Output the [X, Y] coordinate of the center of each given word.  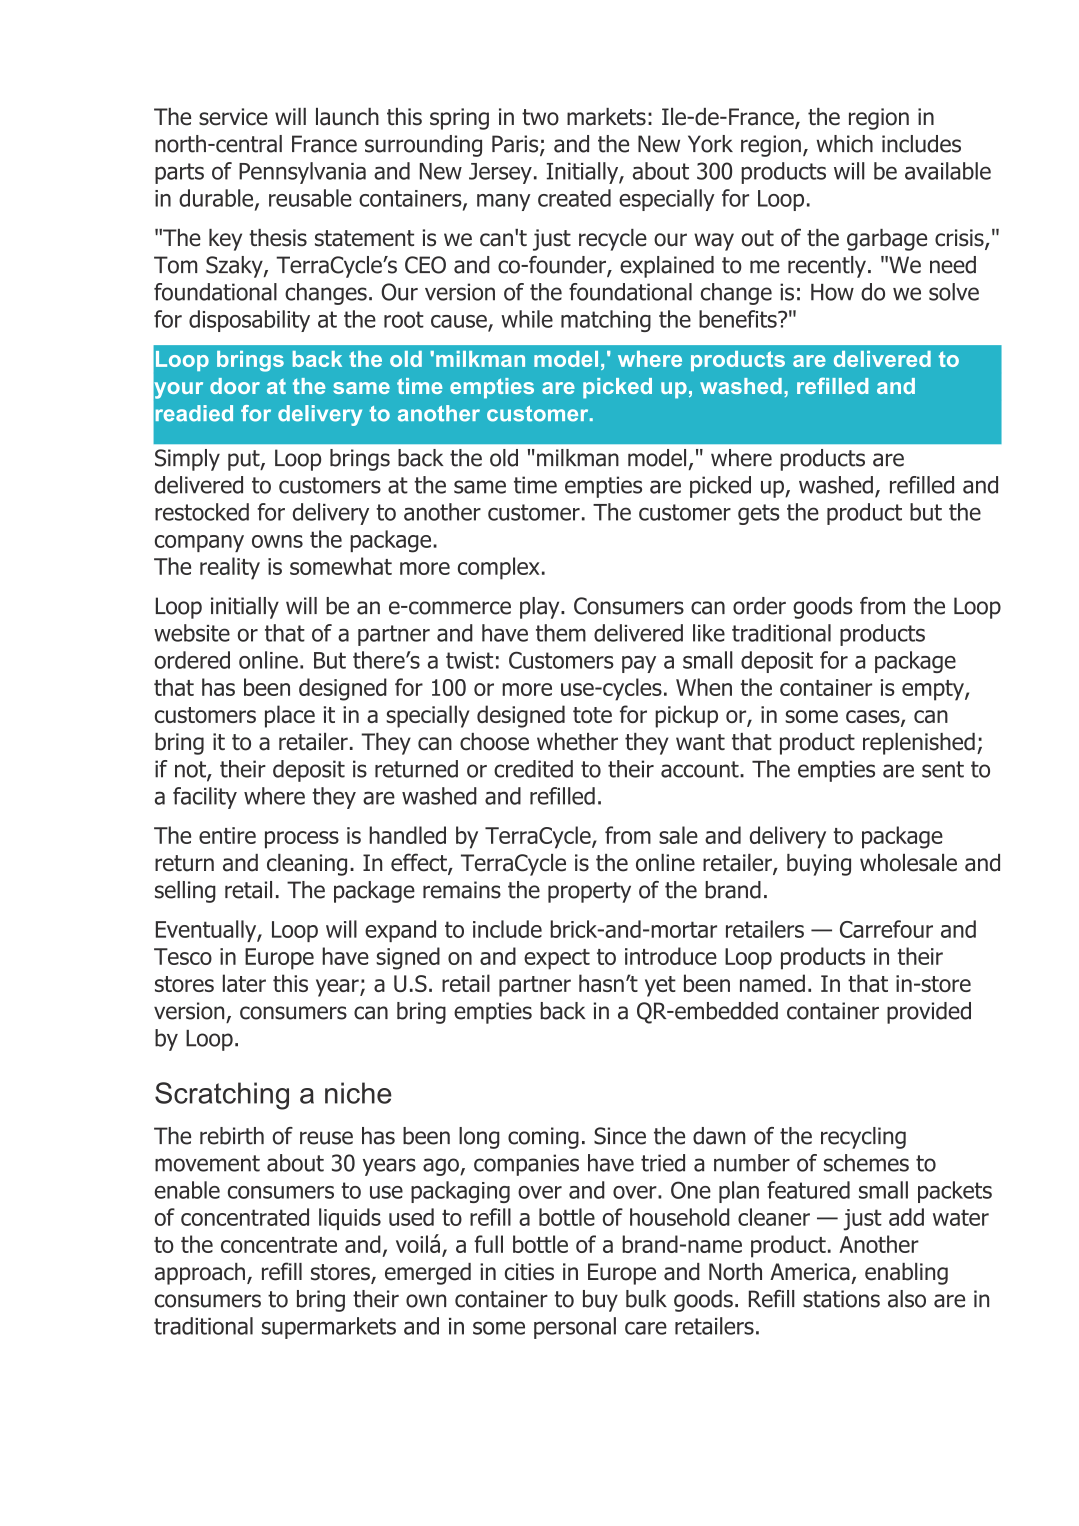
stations [841, 1299]
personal [575, 1328]
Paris [516, 145]
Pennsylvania [302, 173]
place [290, 716]
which [844, 144]
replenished [919, 744]
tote [592, 715]
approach [200, 1274]
